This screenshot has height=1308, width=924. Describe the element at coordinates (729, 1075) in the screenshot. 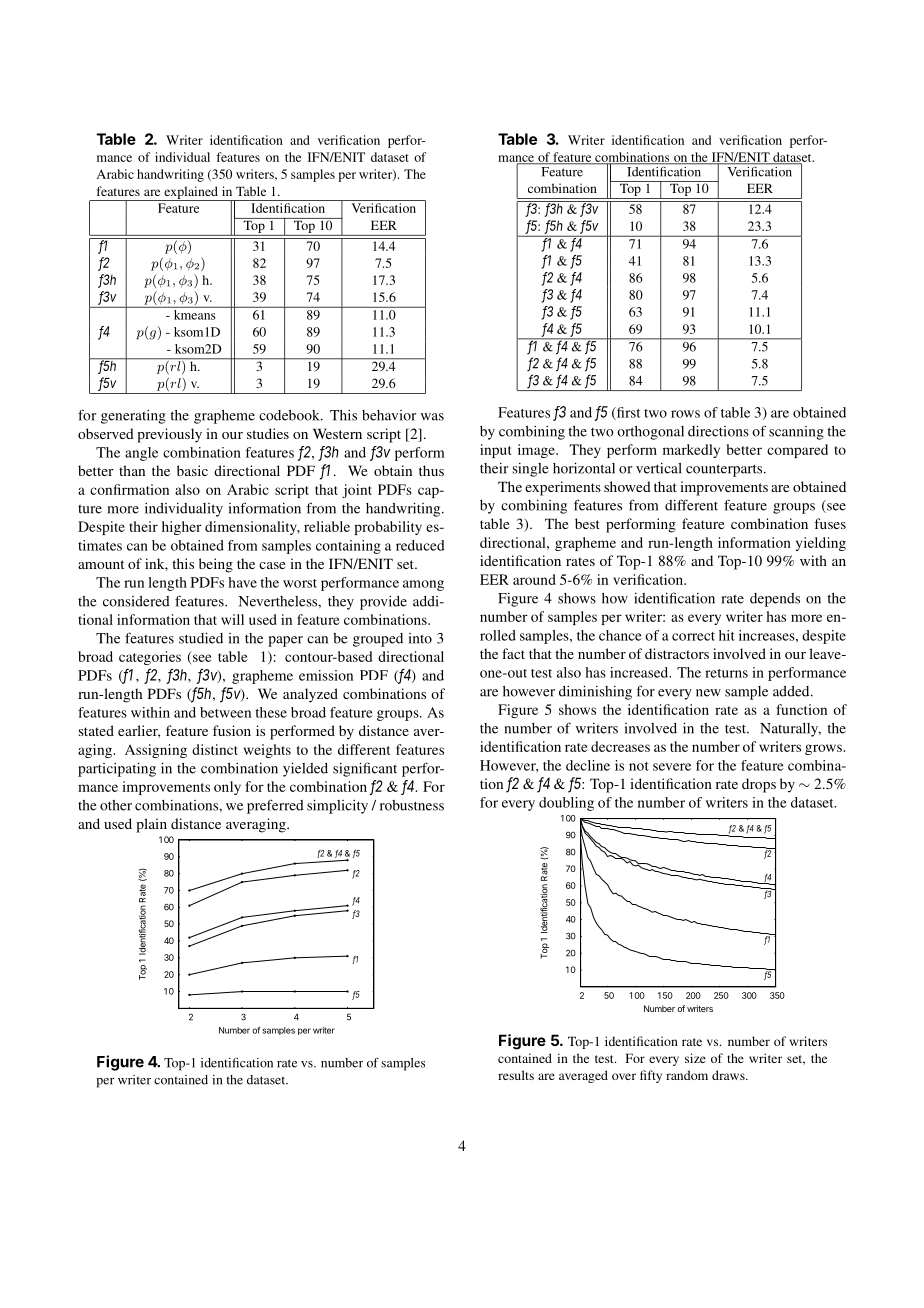

I see `draws` at that location.
